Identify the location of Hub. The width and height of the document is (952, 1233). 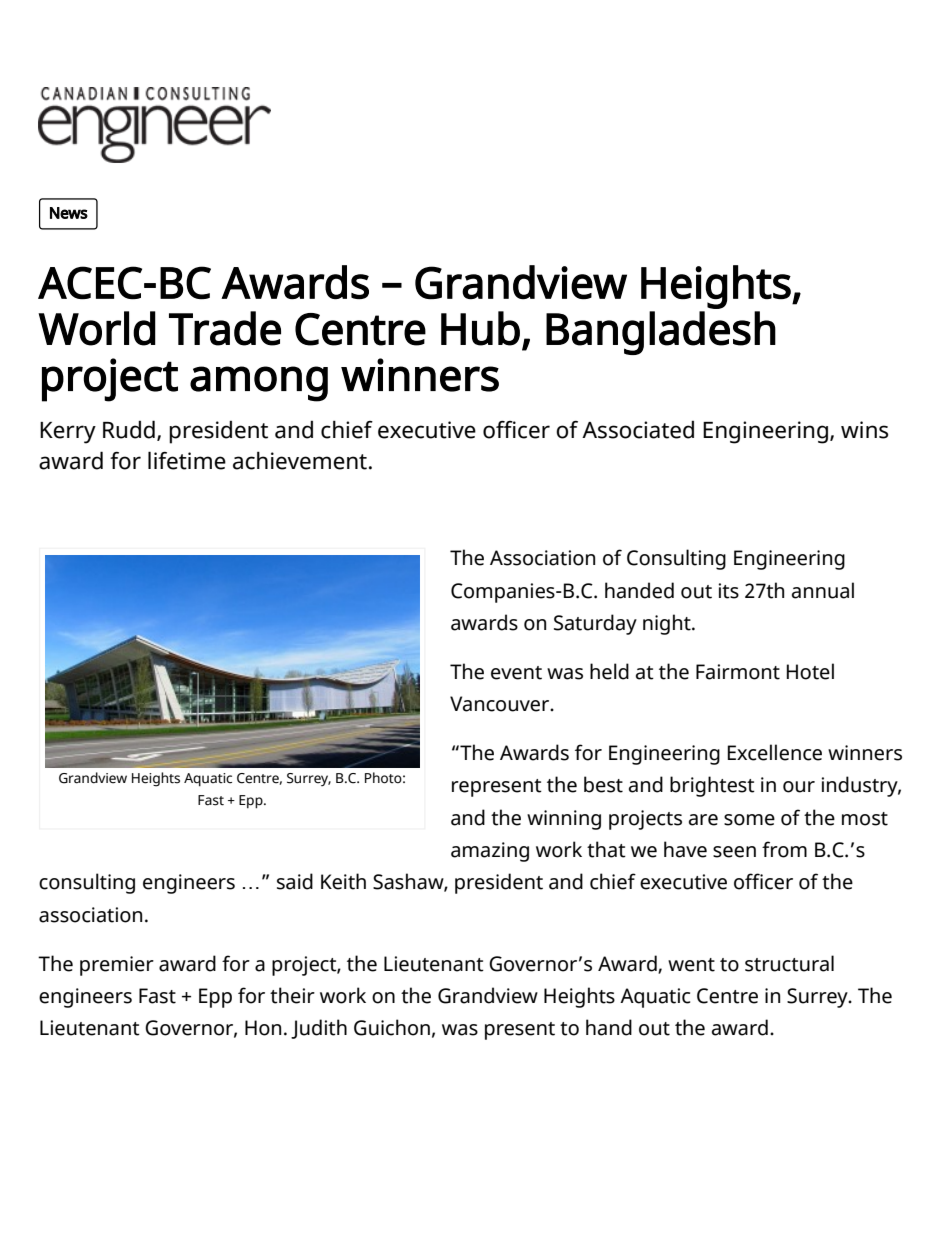
(480, 328).
